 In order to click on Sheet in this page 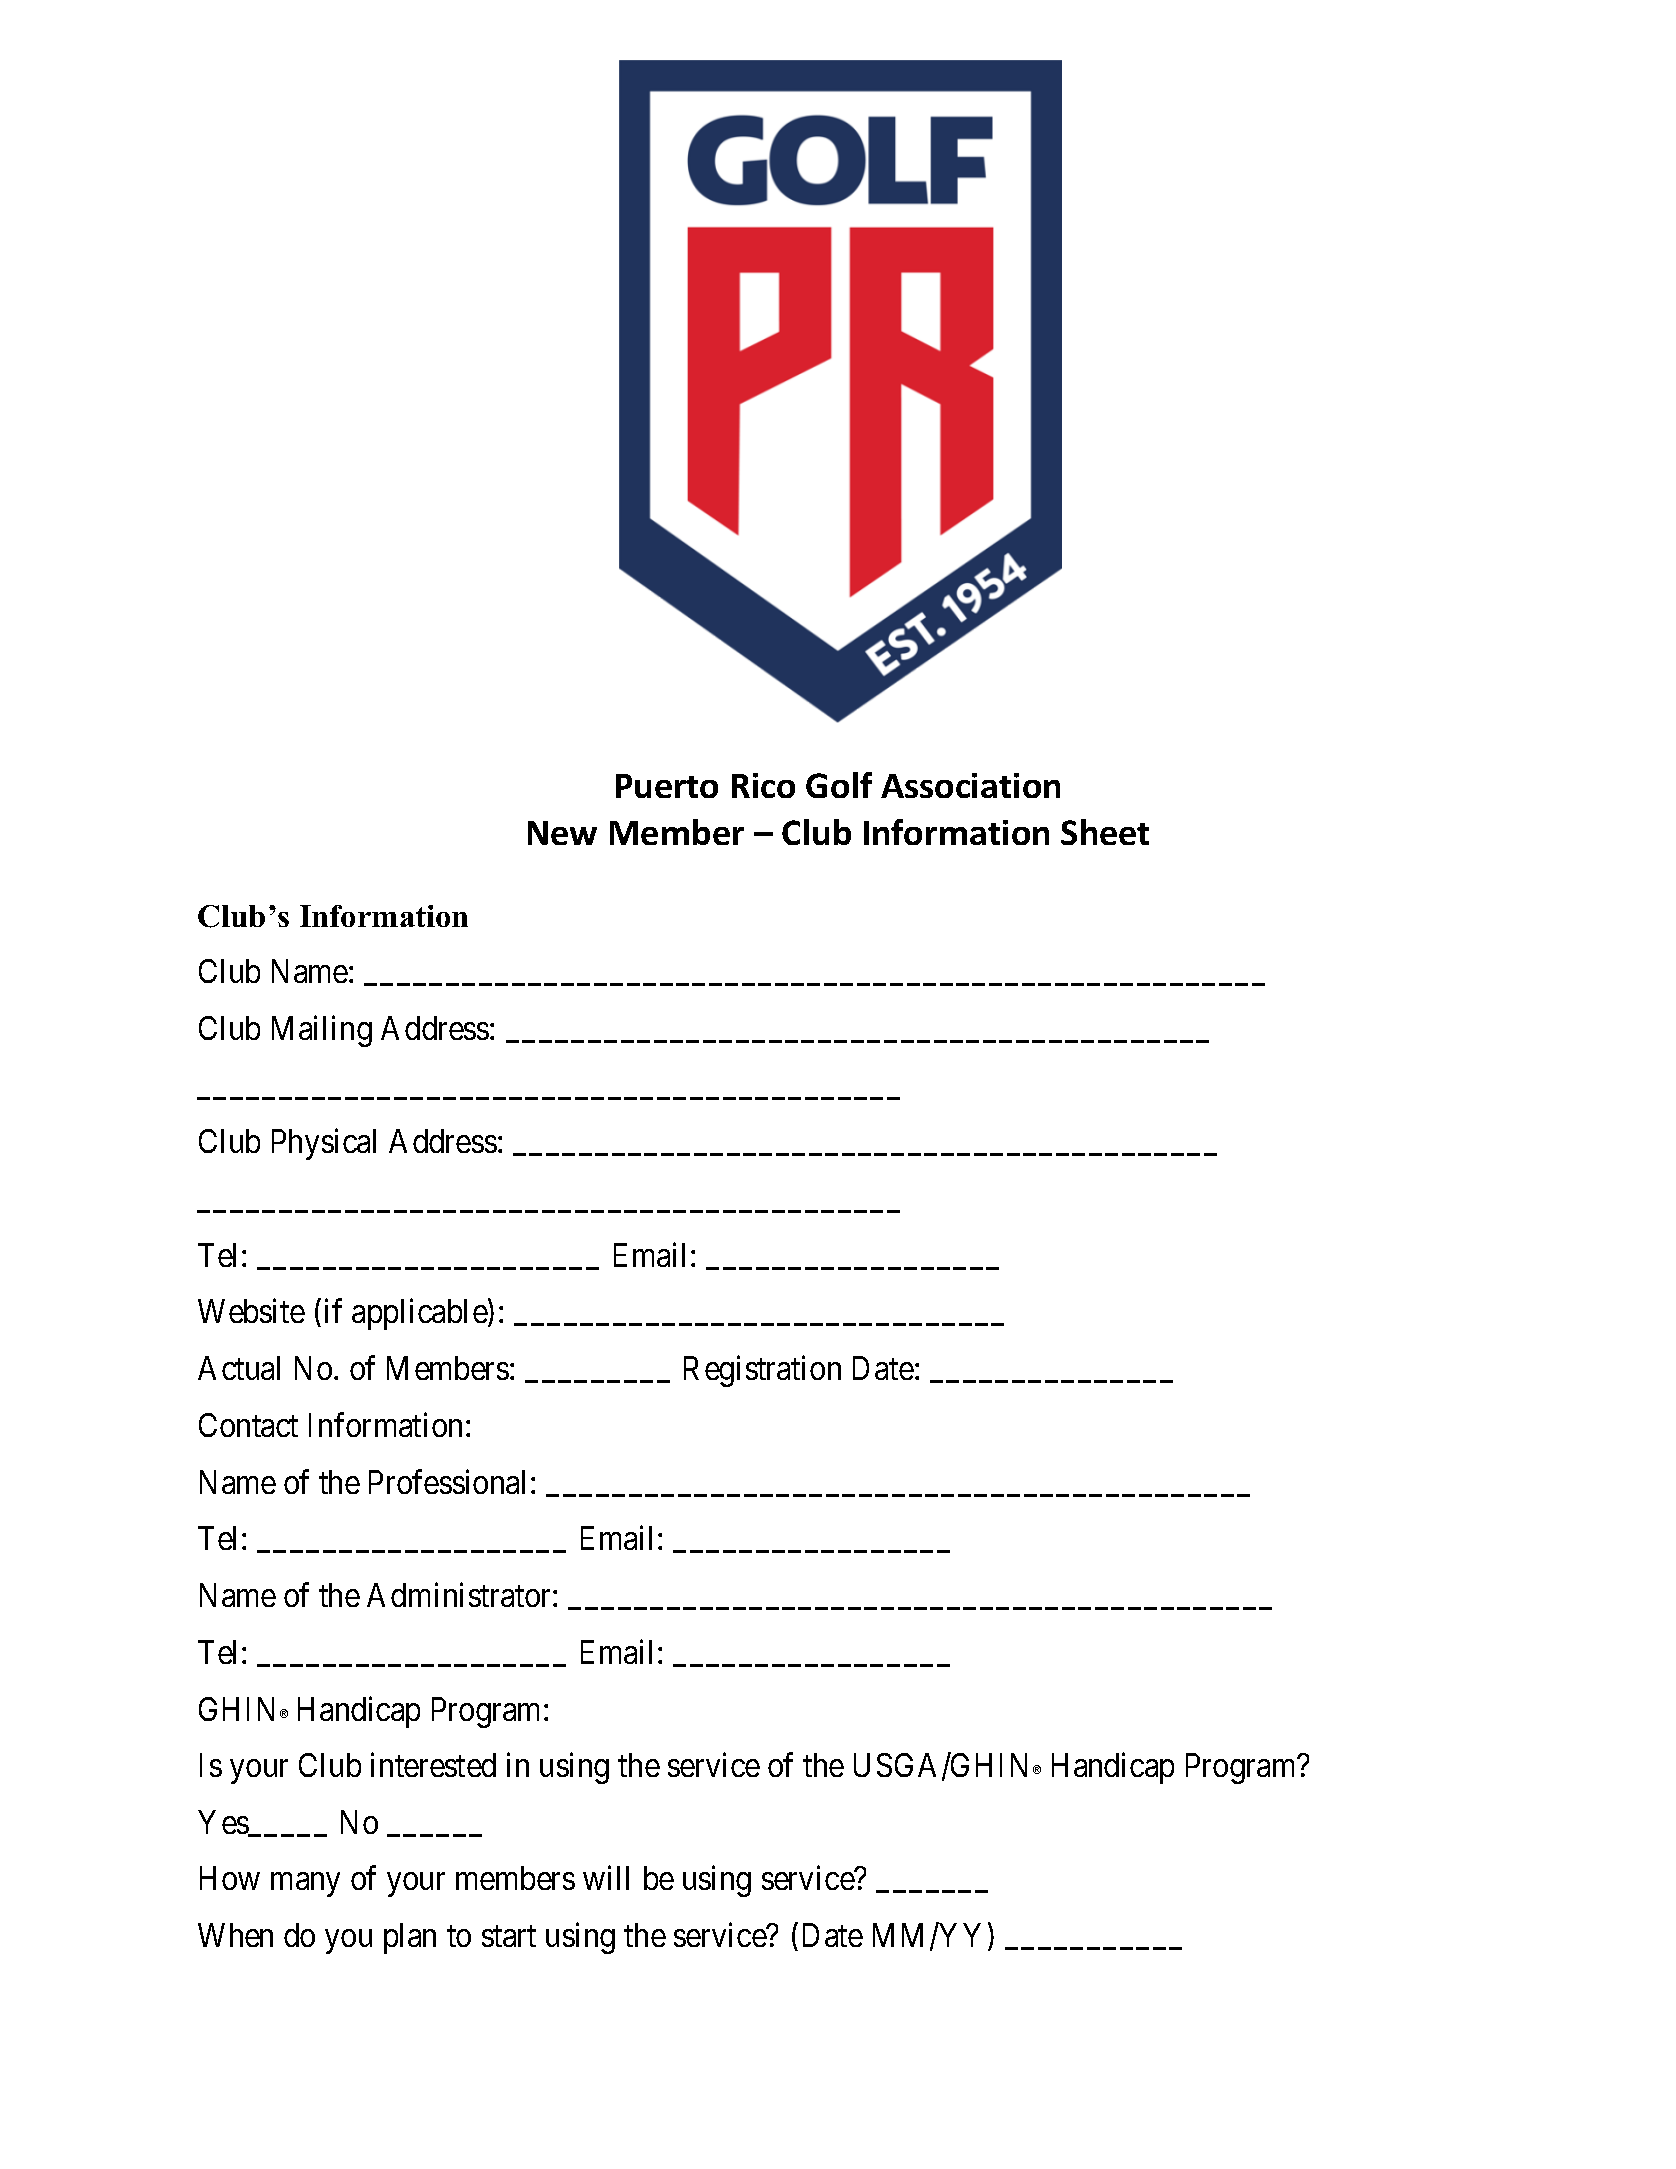, I will do `click(1105, 832)`.
